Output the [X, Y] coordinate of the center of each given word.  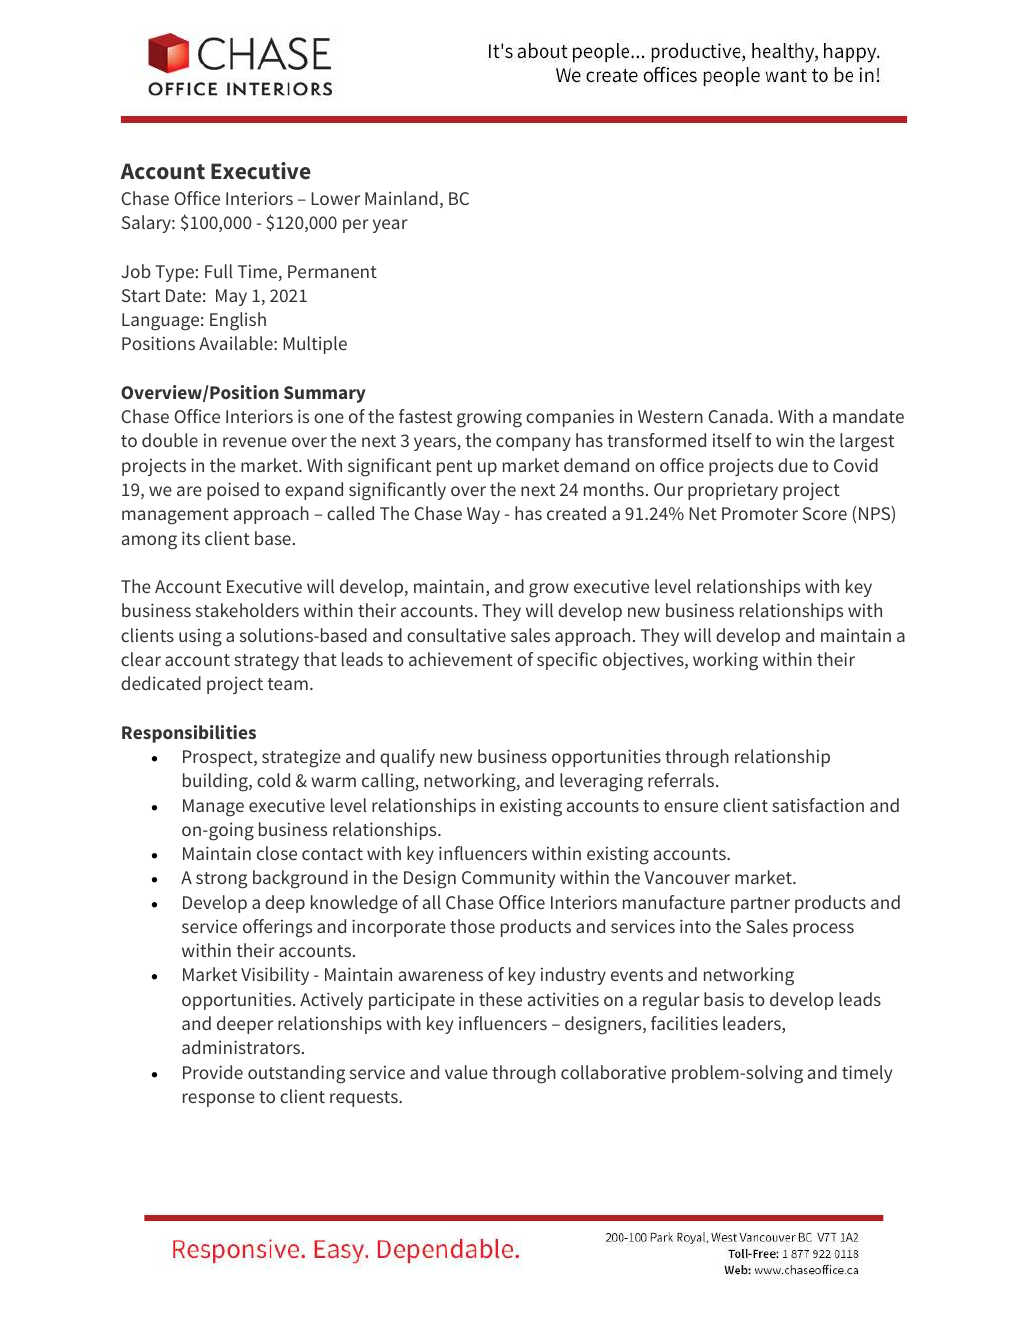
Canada [738, 416]
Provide [213, 1072]
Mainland [401, 198]
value [466, 1072]
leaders [753, 1024]
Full [219, 271]
